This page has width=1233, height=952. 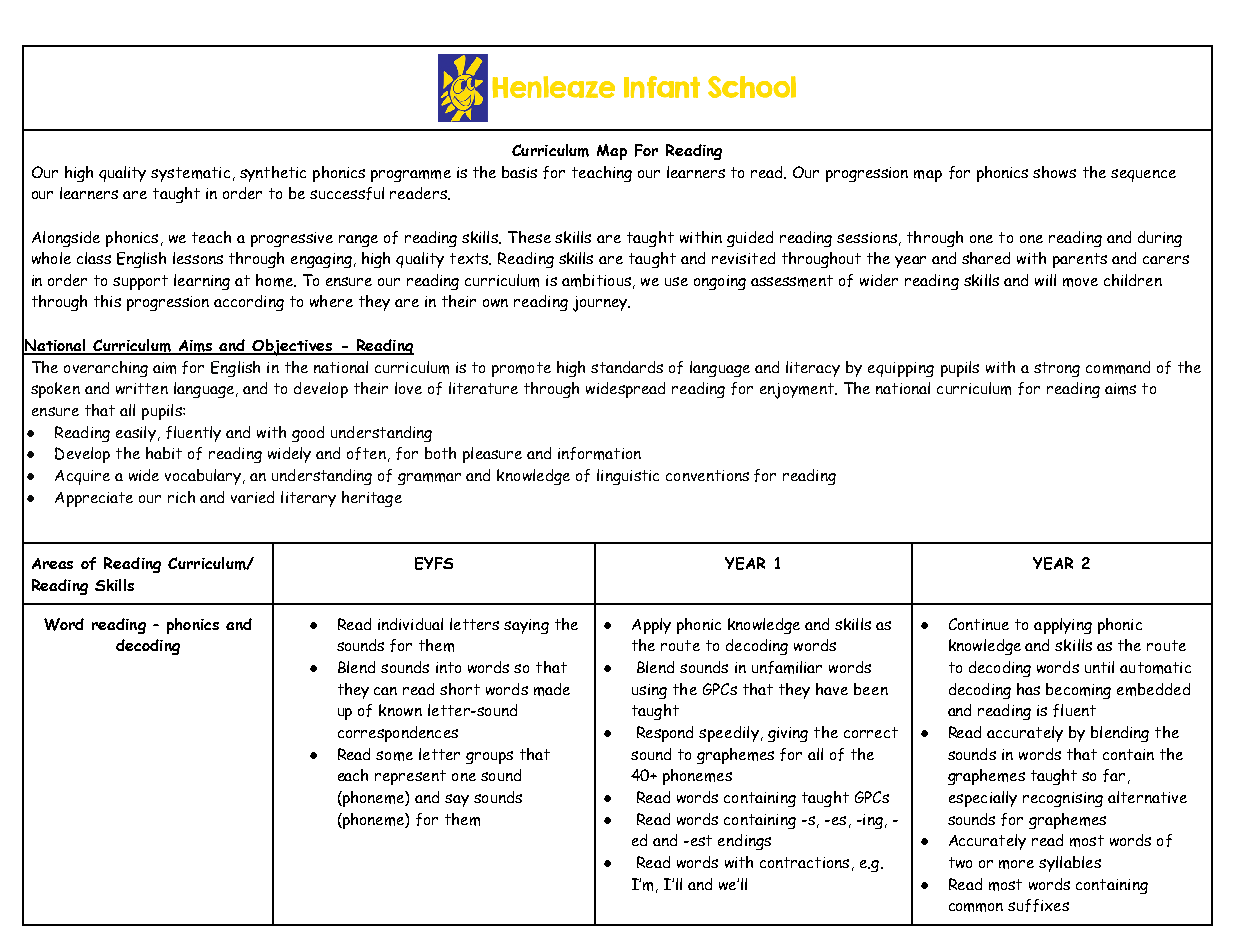 I want to click on represent, so click(x=410, y=777).
